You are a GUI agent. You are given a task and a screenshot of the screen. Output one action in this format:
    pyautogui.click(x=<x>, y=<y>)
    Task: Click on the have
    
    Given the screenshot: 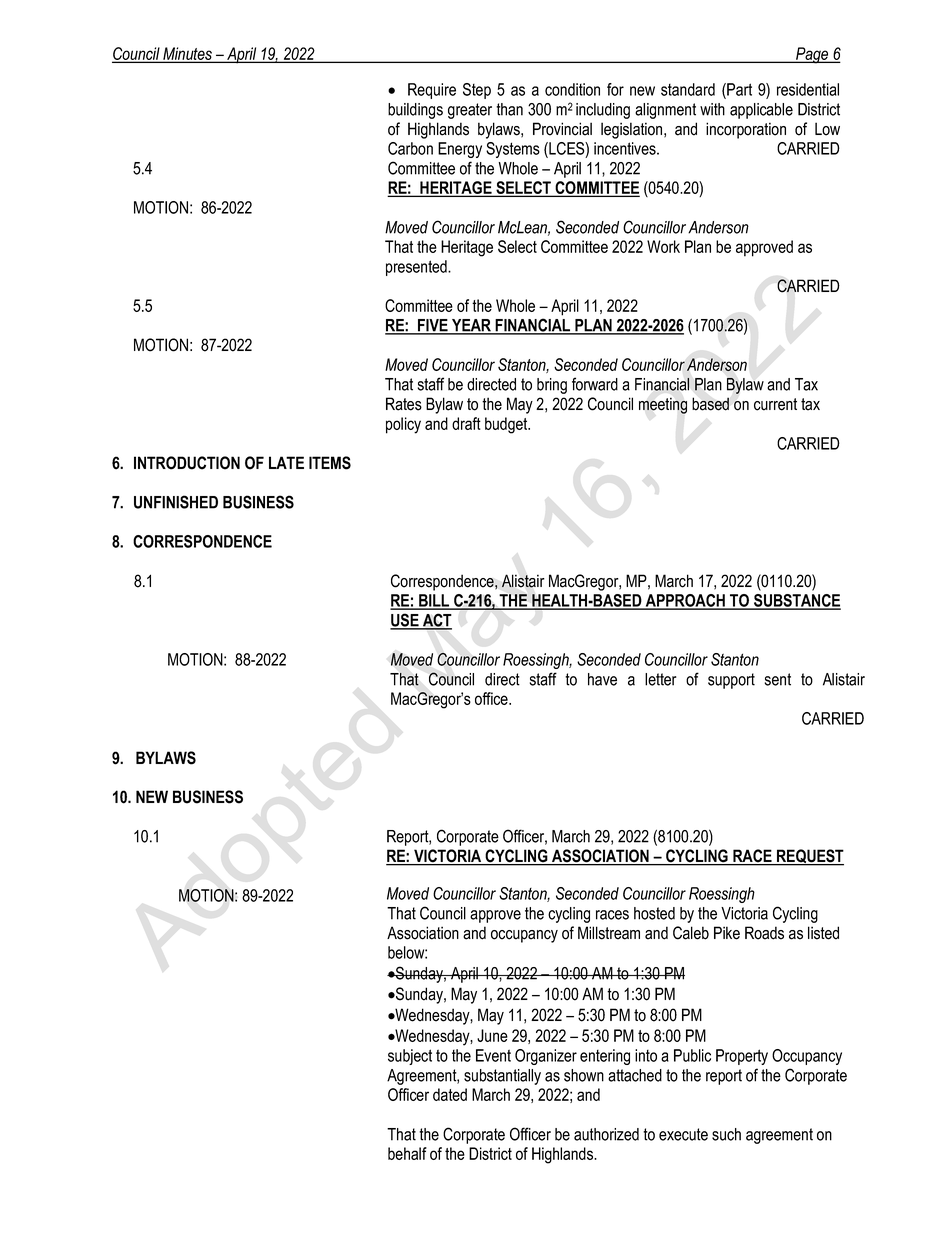 What is the action you would take?
    pyautogui.click(x=602, y=679)
